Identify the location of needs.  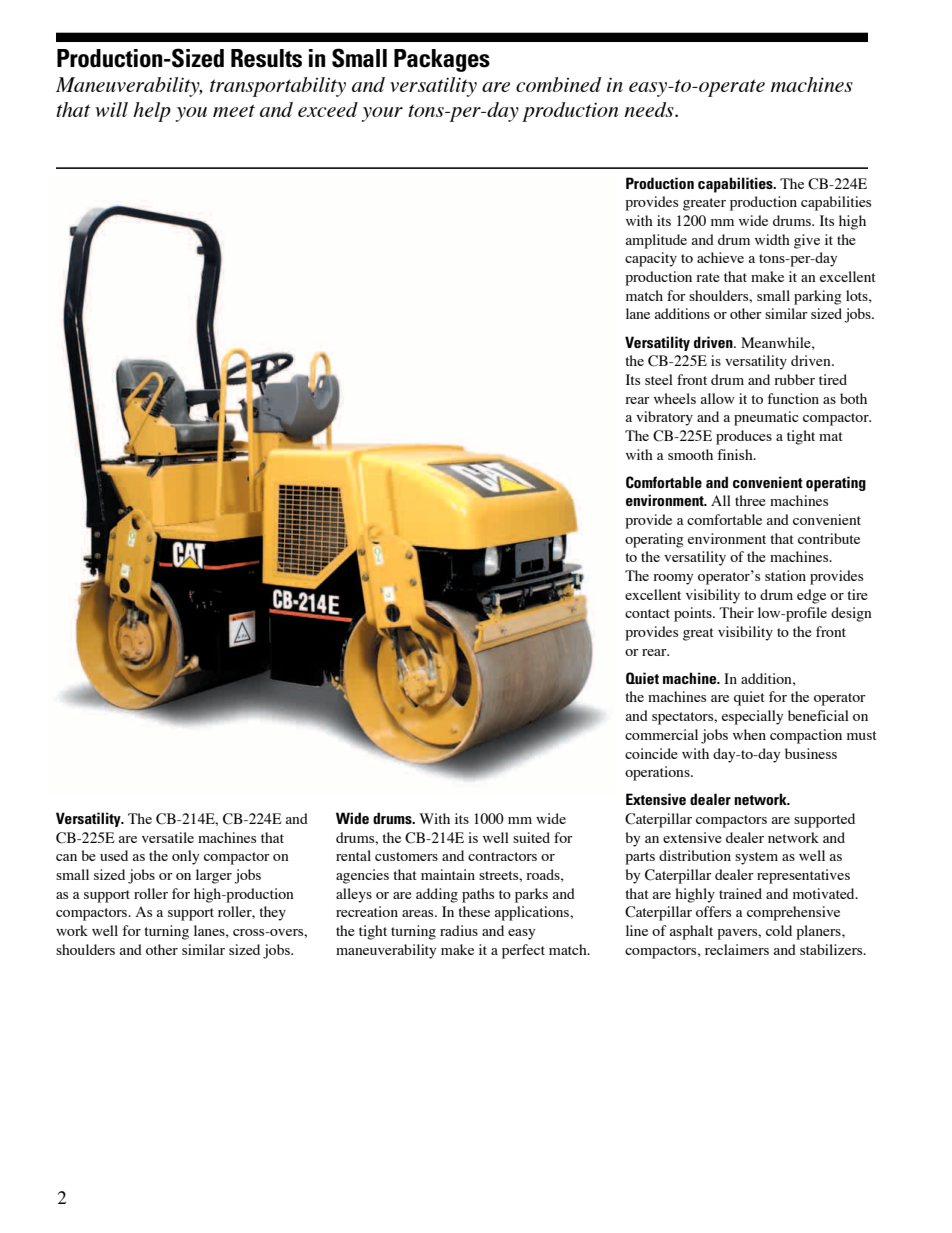
(650, 109).
